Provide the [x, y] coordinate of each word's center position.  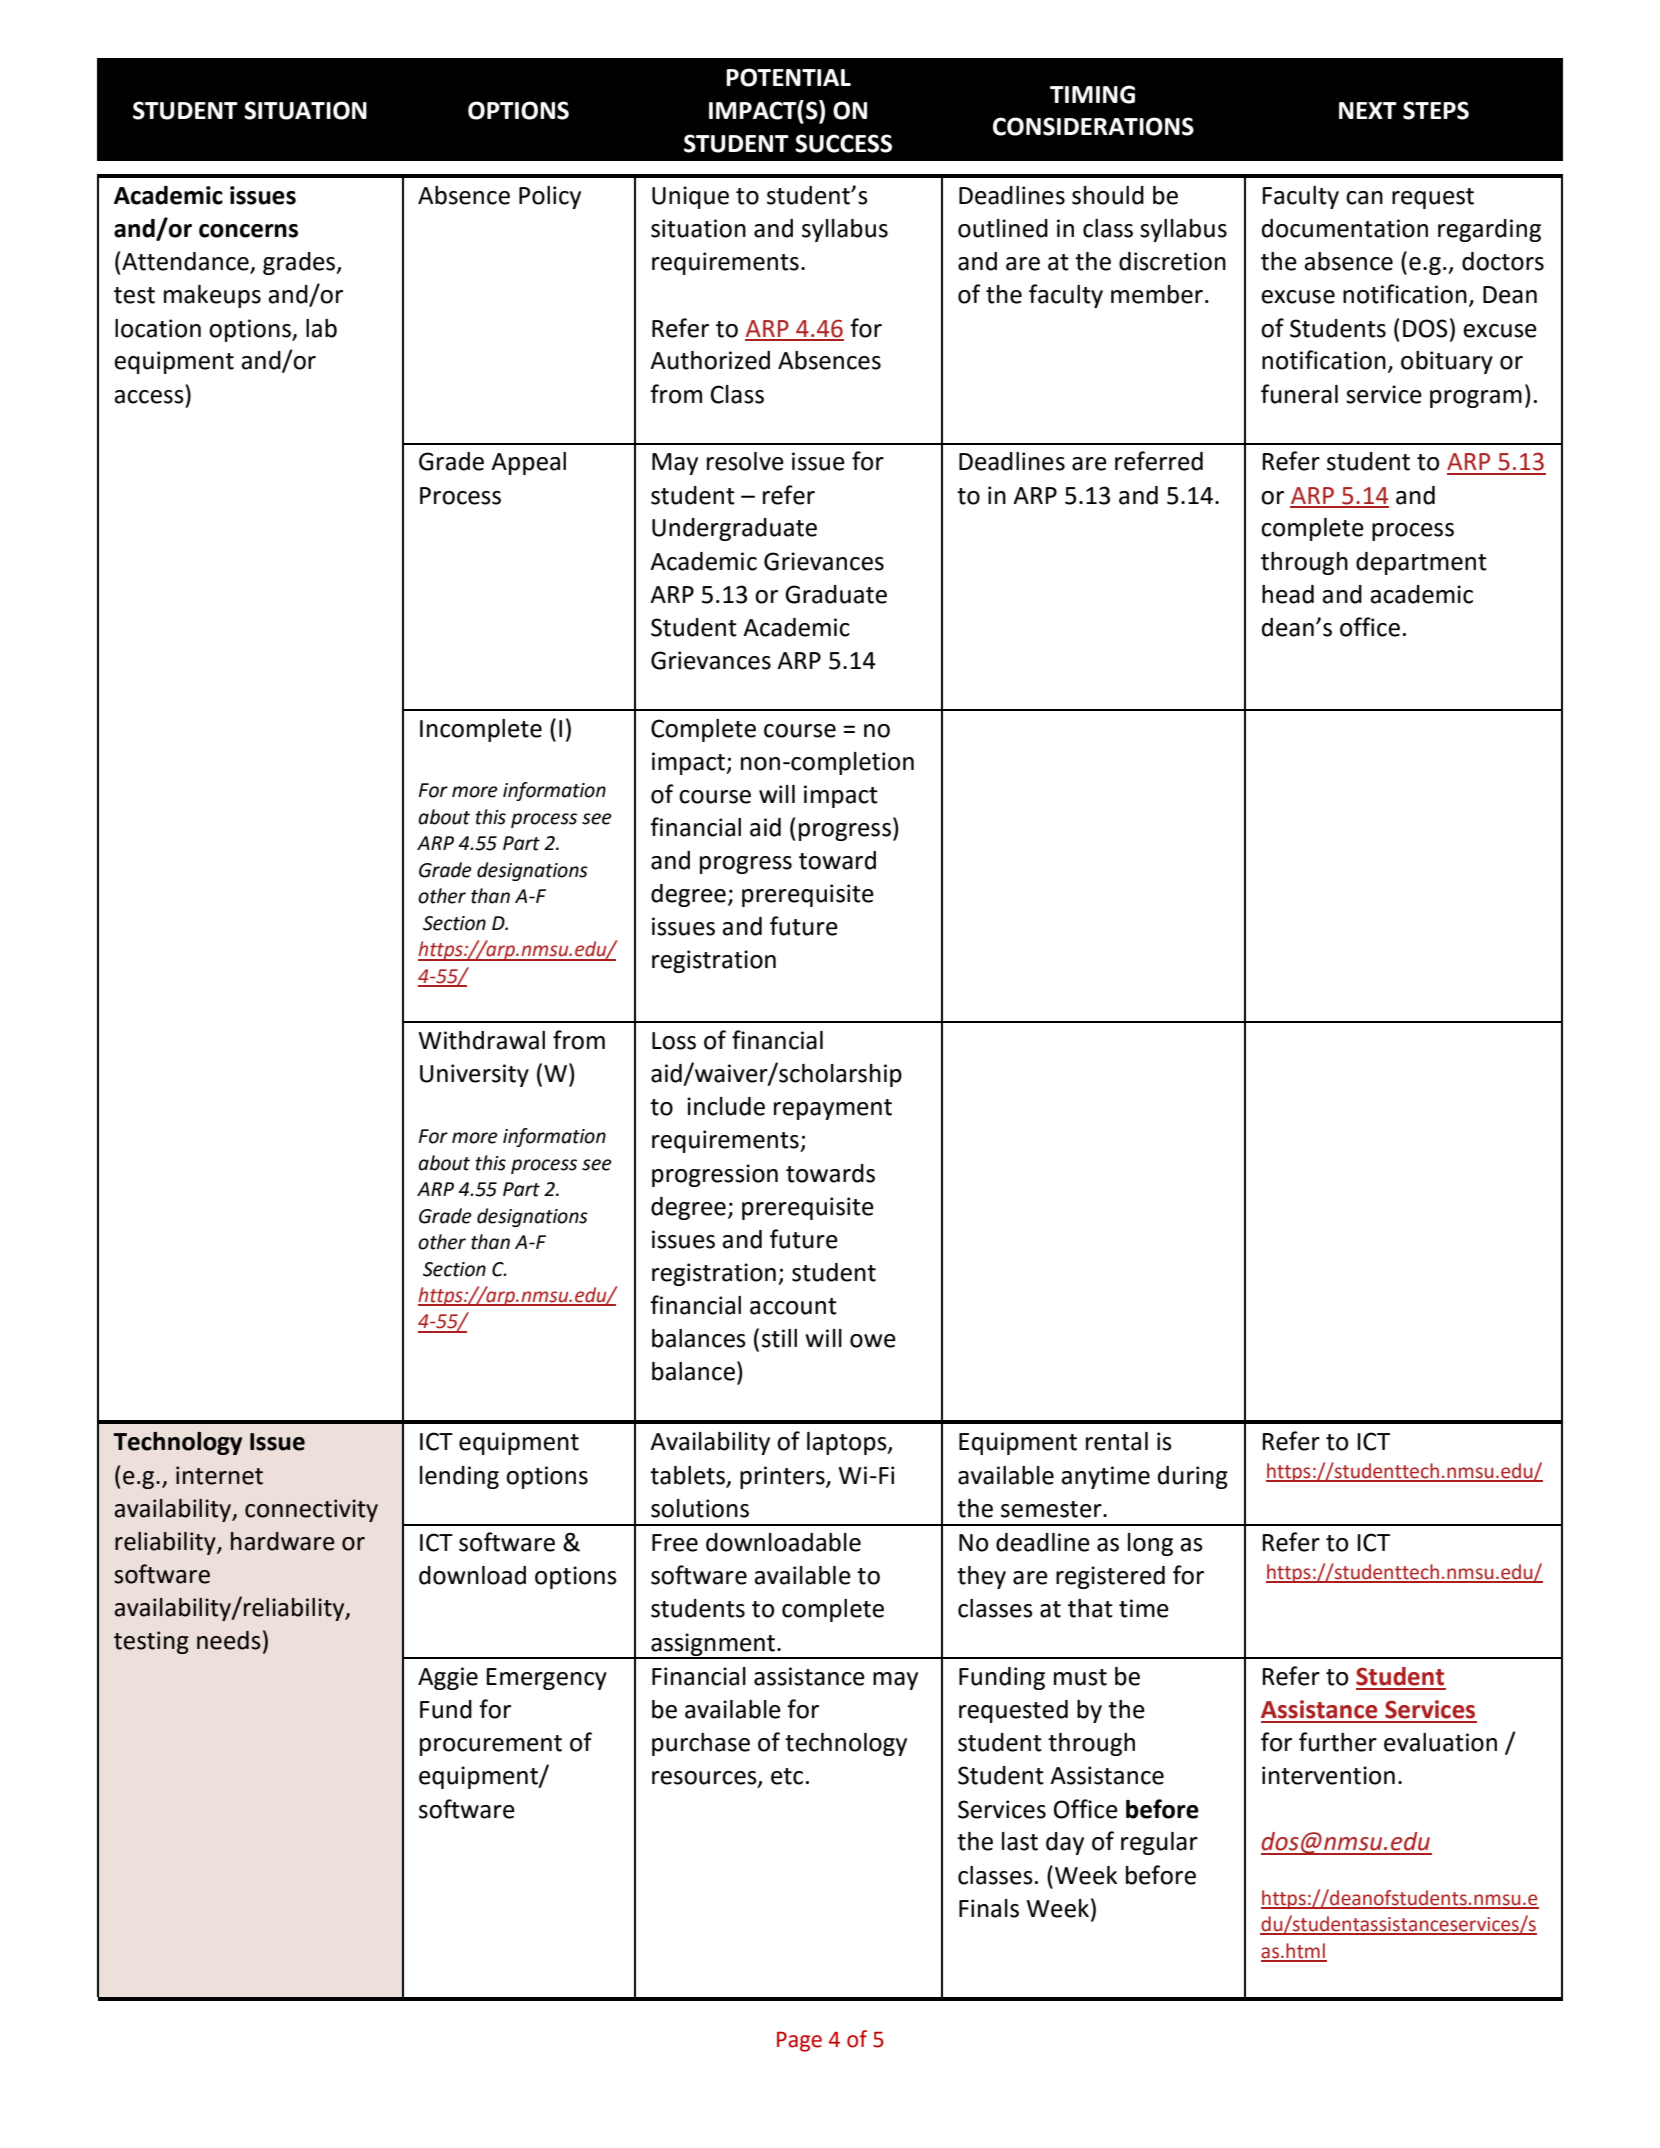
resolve [745, 461]
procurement [491, 1745]
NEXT [1368, 110]
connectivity [311, 1510]
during [1193, 1477]
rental [1117, 1441]
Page [799, 2041]
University [474, 1075]
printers [783, 1477]
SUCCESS [843, 143]
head [1288, 594]
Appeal [528, 463]
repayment [833, 1109]
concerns [248, 231]
